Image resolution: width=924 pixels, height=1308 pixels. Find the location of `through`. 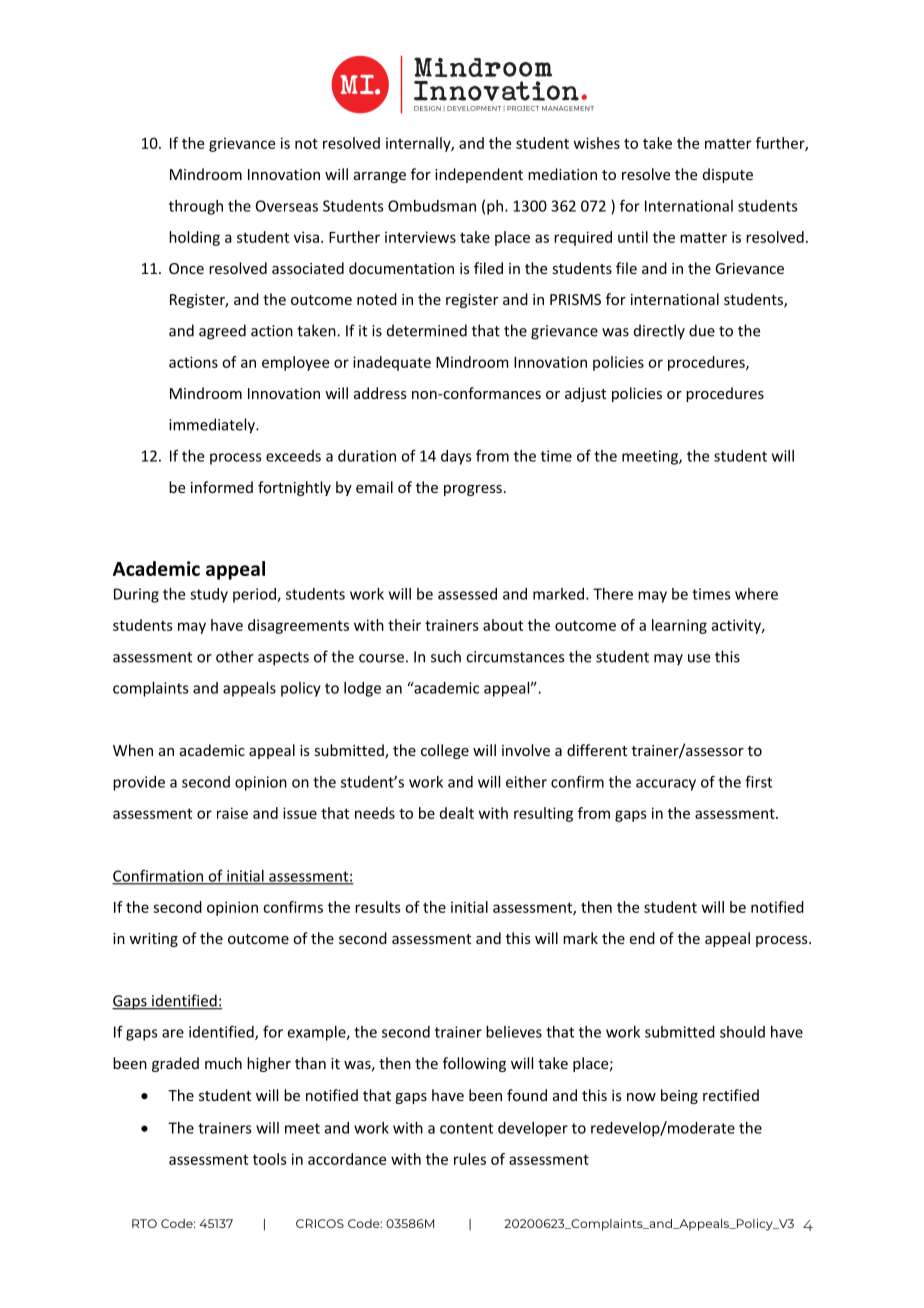

through is located at coordinates (196, 207).
